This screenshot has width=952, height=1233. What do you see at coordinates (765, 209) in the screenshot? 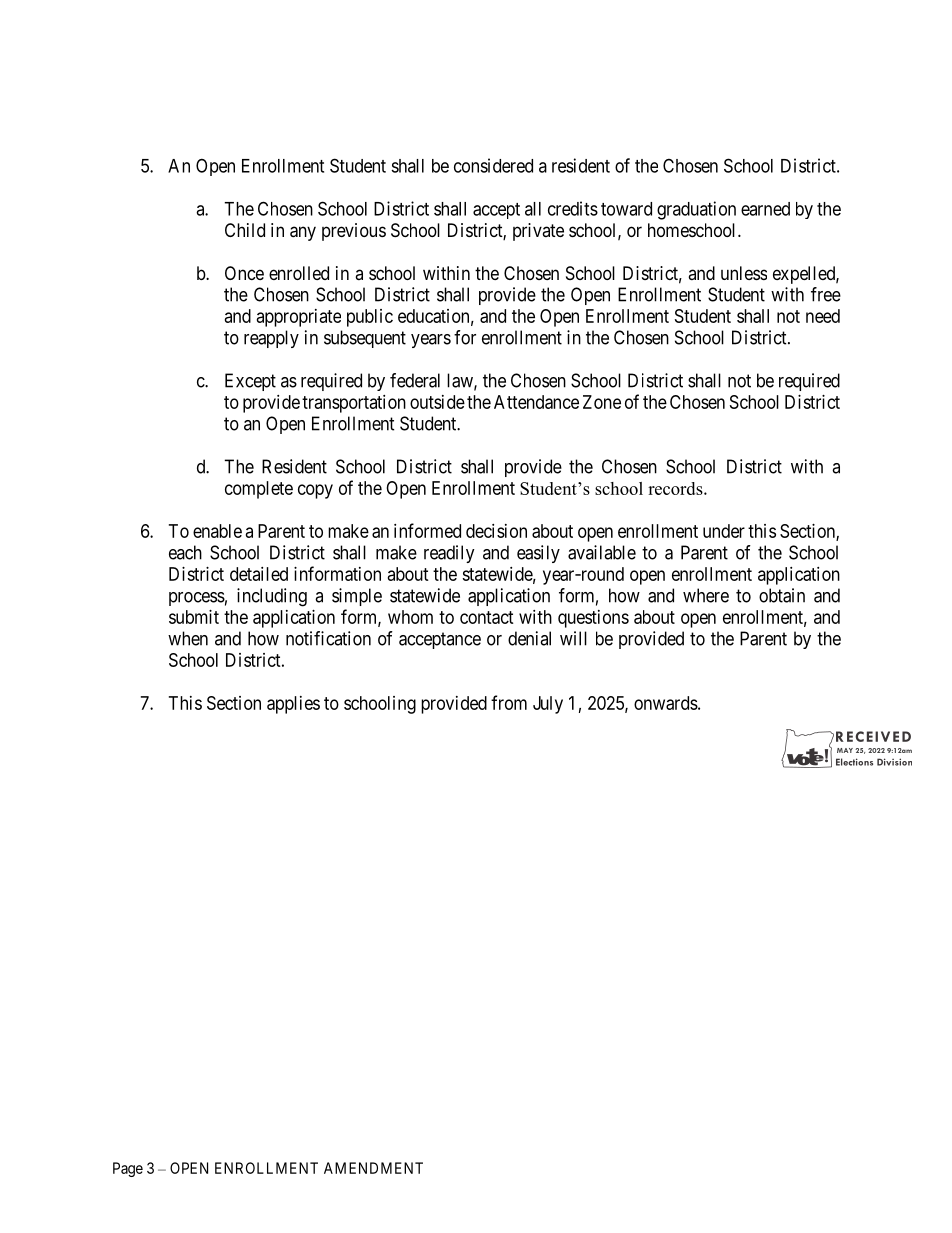
I see `earned` at bounding box center [765, 209].
